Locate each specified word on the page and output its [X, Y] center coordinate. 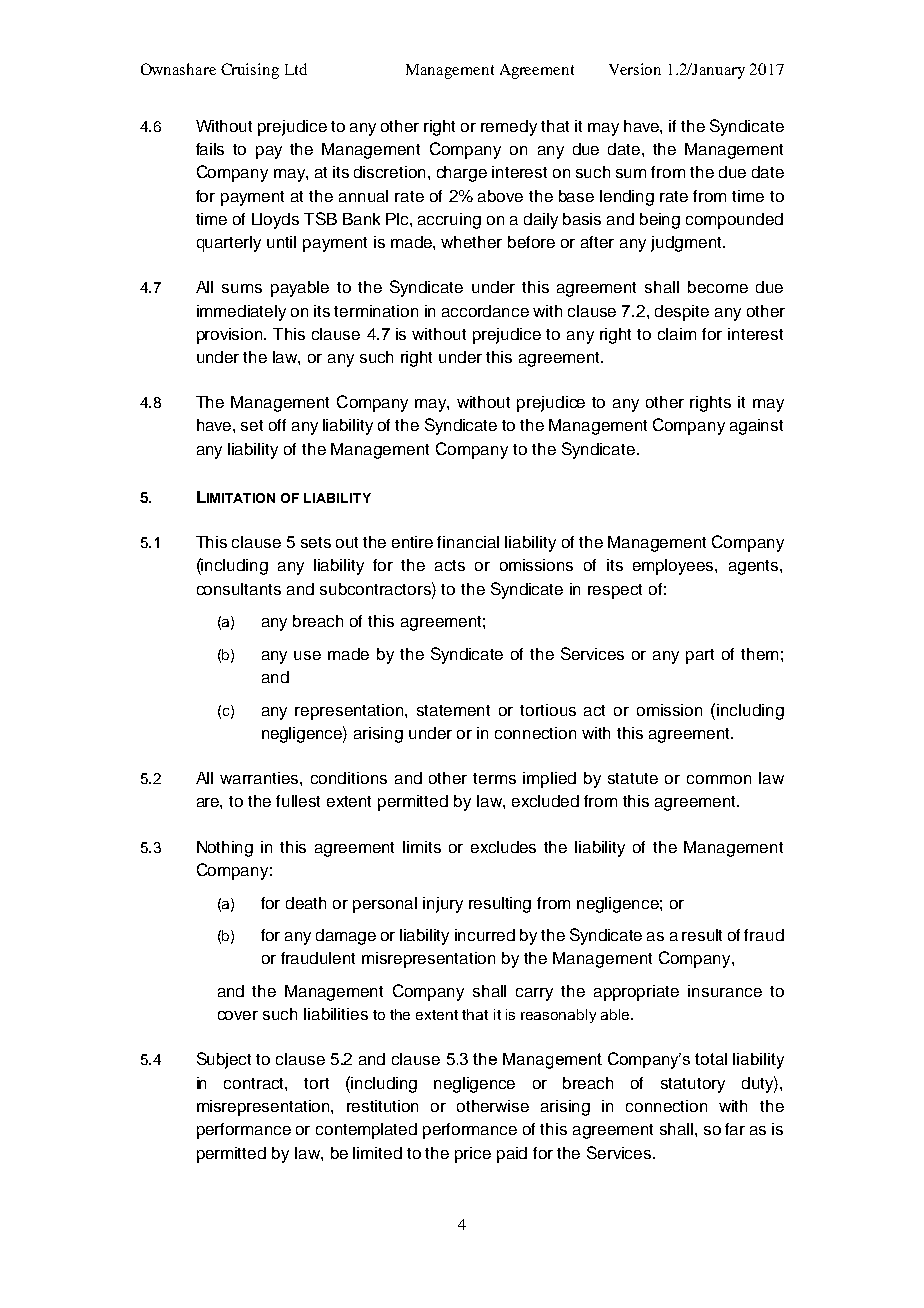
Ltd [296, 69]
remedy [509, 128]
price [473, 1155]
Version [635, 69]
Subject [224, 1060]
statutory [693, 1085]
